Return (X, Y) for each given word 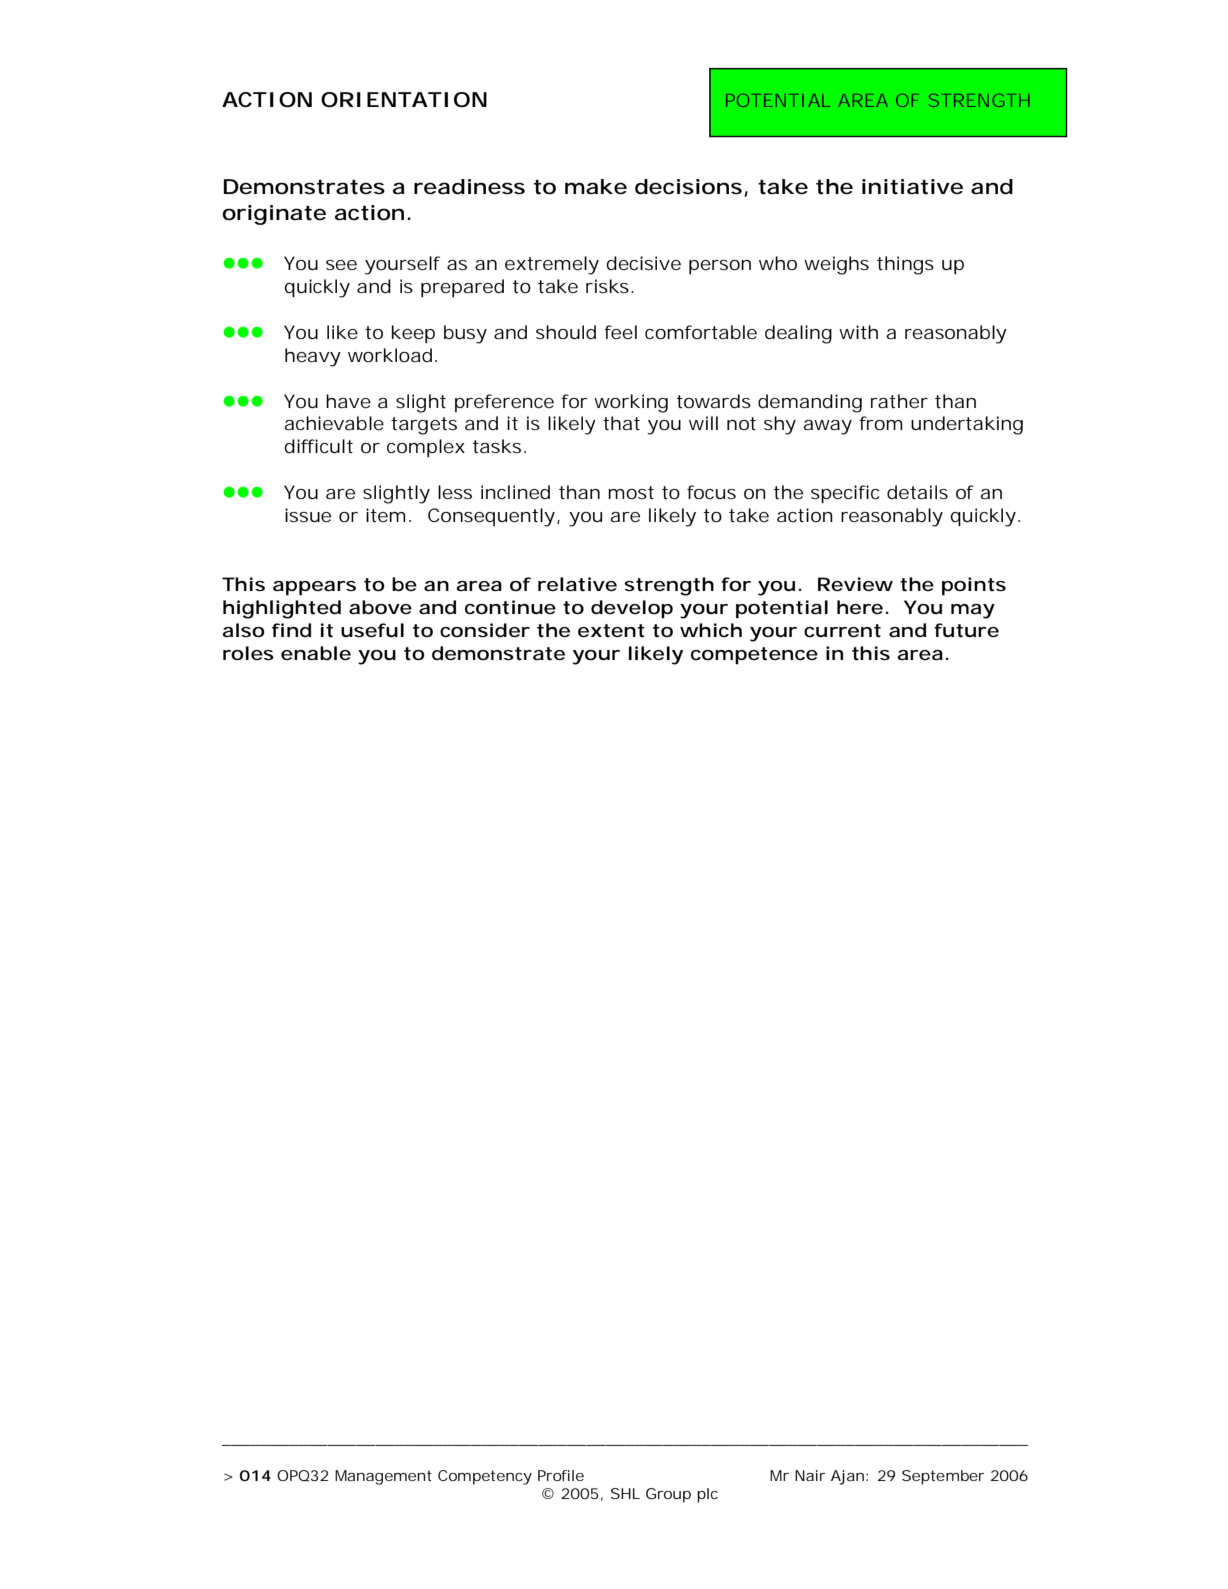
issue (308, 515)
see (341, 265)
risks (607, 286)
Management (383, 1477)
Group (668, 1495)
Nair (810, 1475)
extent (611, 631)
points (974, 586)
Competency (485, 1477)
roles (248, 653)
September (943, 1477)
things (905, 265)
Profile (561, 1475)
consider (485, 630)
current (842, 631)
